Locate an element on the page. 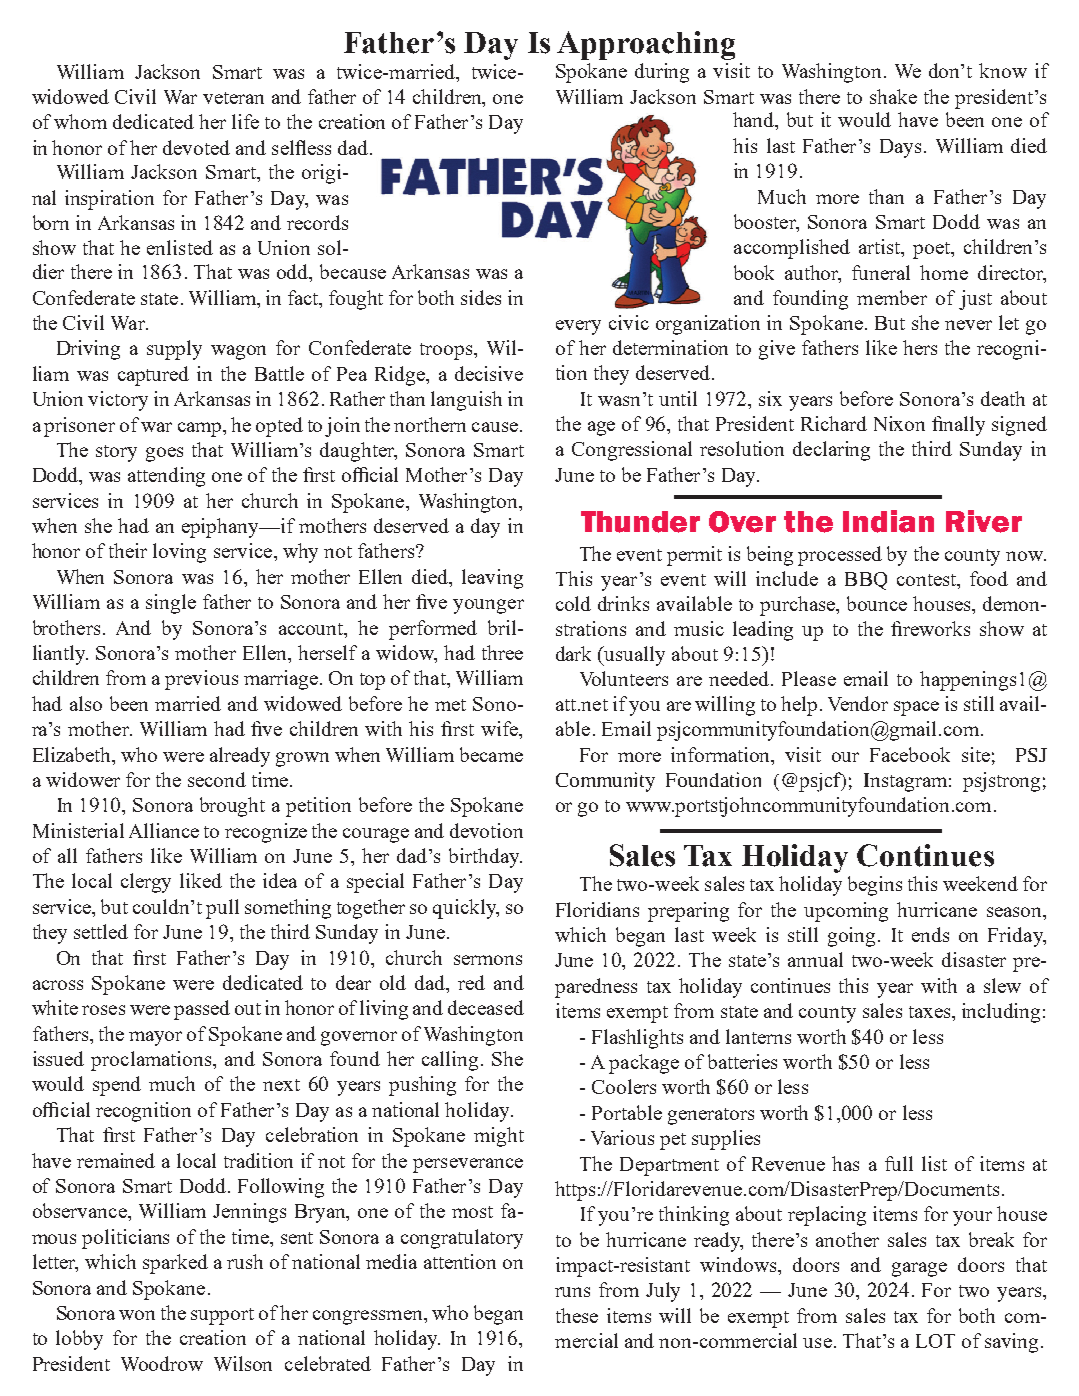 This document has width=1079, height=1396. ends is located at coordinates (930, 934).
